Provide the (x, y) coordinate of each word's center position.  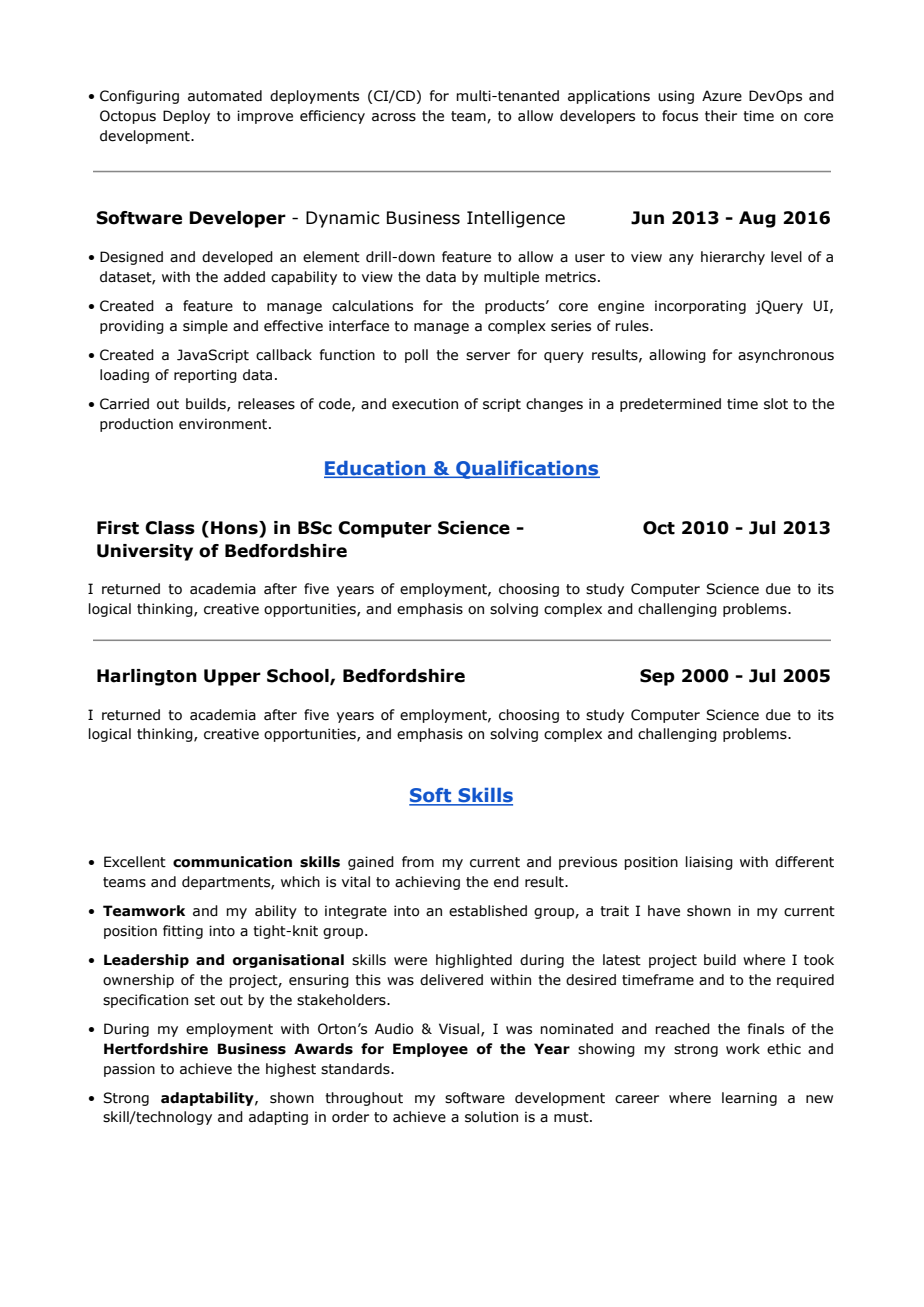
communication (232, 862)
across (394, 117)
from (418, 862)
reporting (205, 376)
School (299, 677)
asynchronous (786, 356)
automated (225, 96)
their (721, 116)
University (145, 552)
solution (491, 1117)
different (804, 862)
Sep (657, 677)
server (488, 356)
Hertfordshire (156, 1049)
